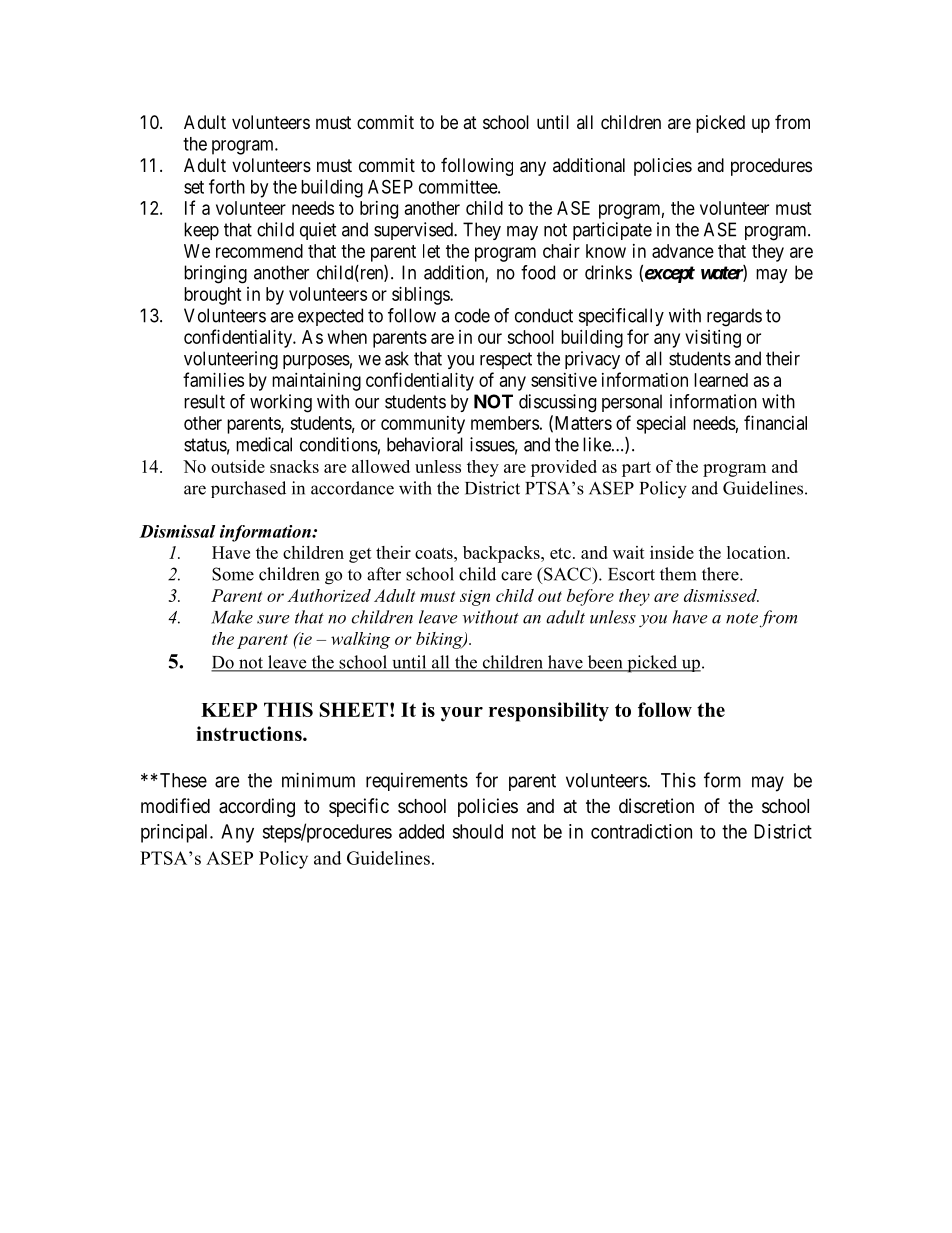 This page has width=952, height=1233. Describe the element at coordinates (672, 552) in the page. I see `inside` at that location.
